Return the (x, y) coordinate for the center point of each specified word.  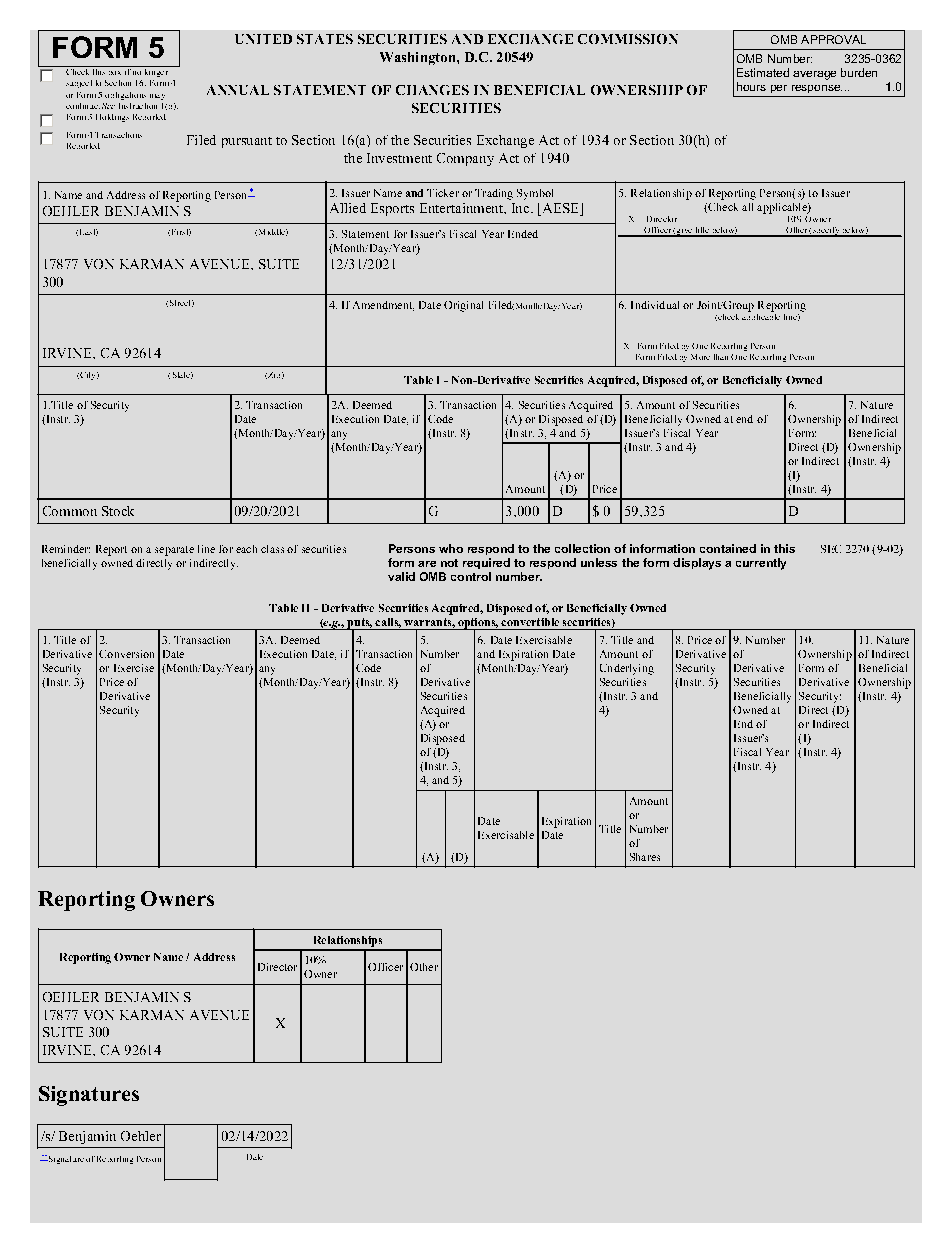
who (451, 548)
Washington (419, 58)
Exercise (134, 668)
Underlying (627, 669)
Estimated (763, 72)
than (721, 357)
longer (156, 71)
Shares (645, 857)
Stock (118, 511)
